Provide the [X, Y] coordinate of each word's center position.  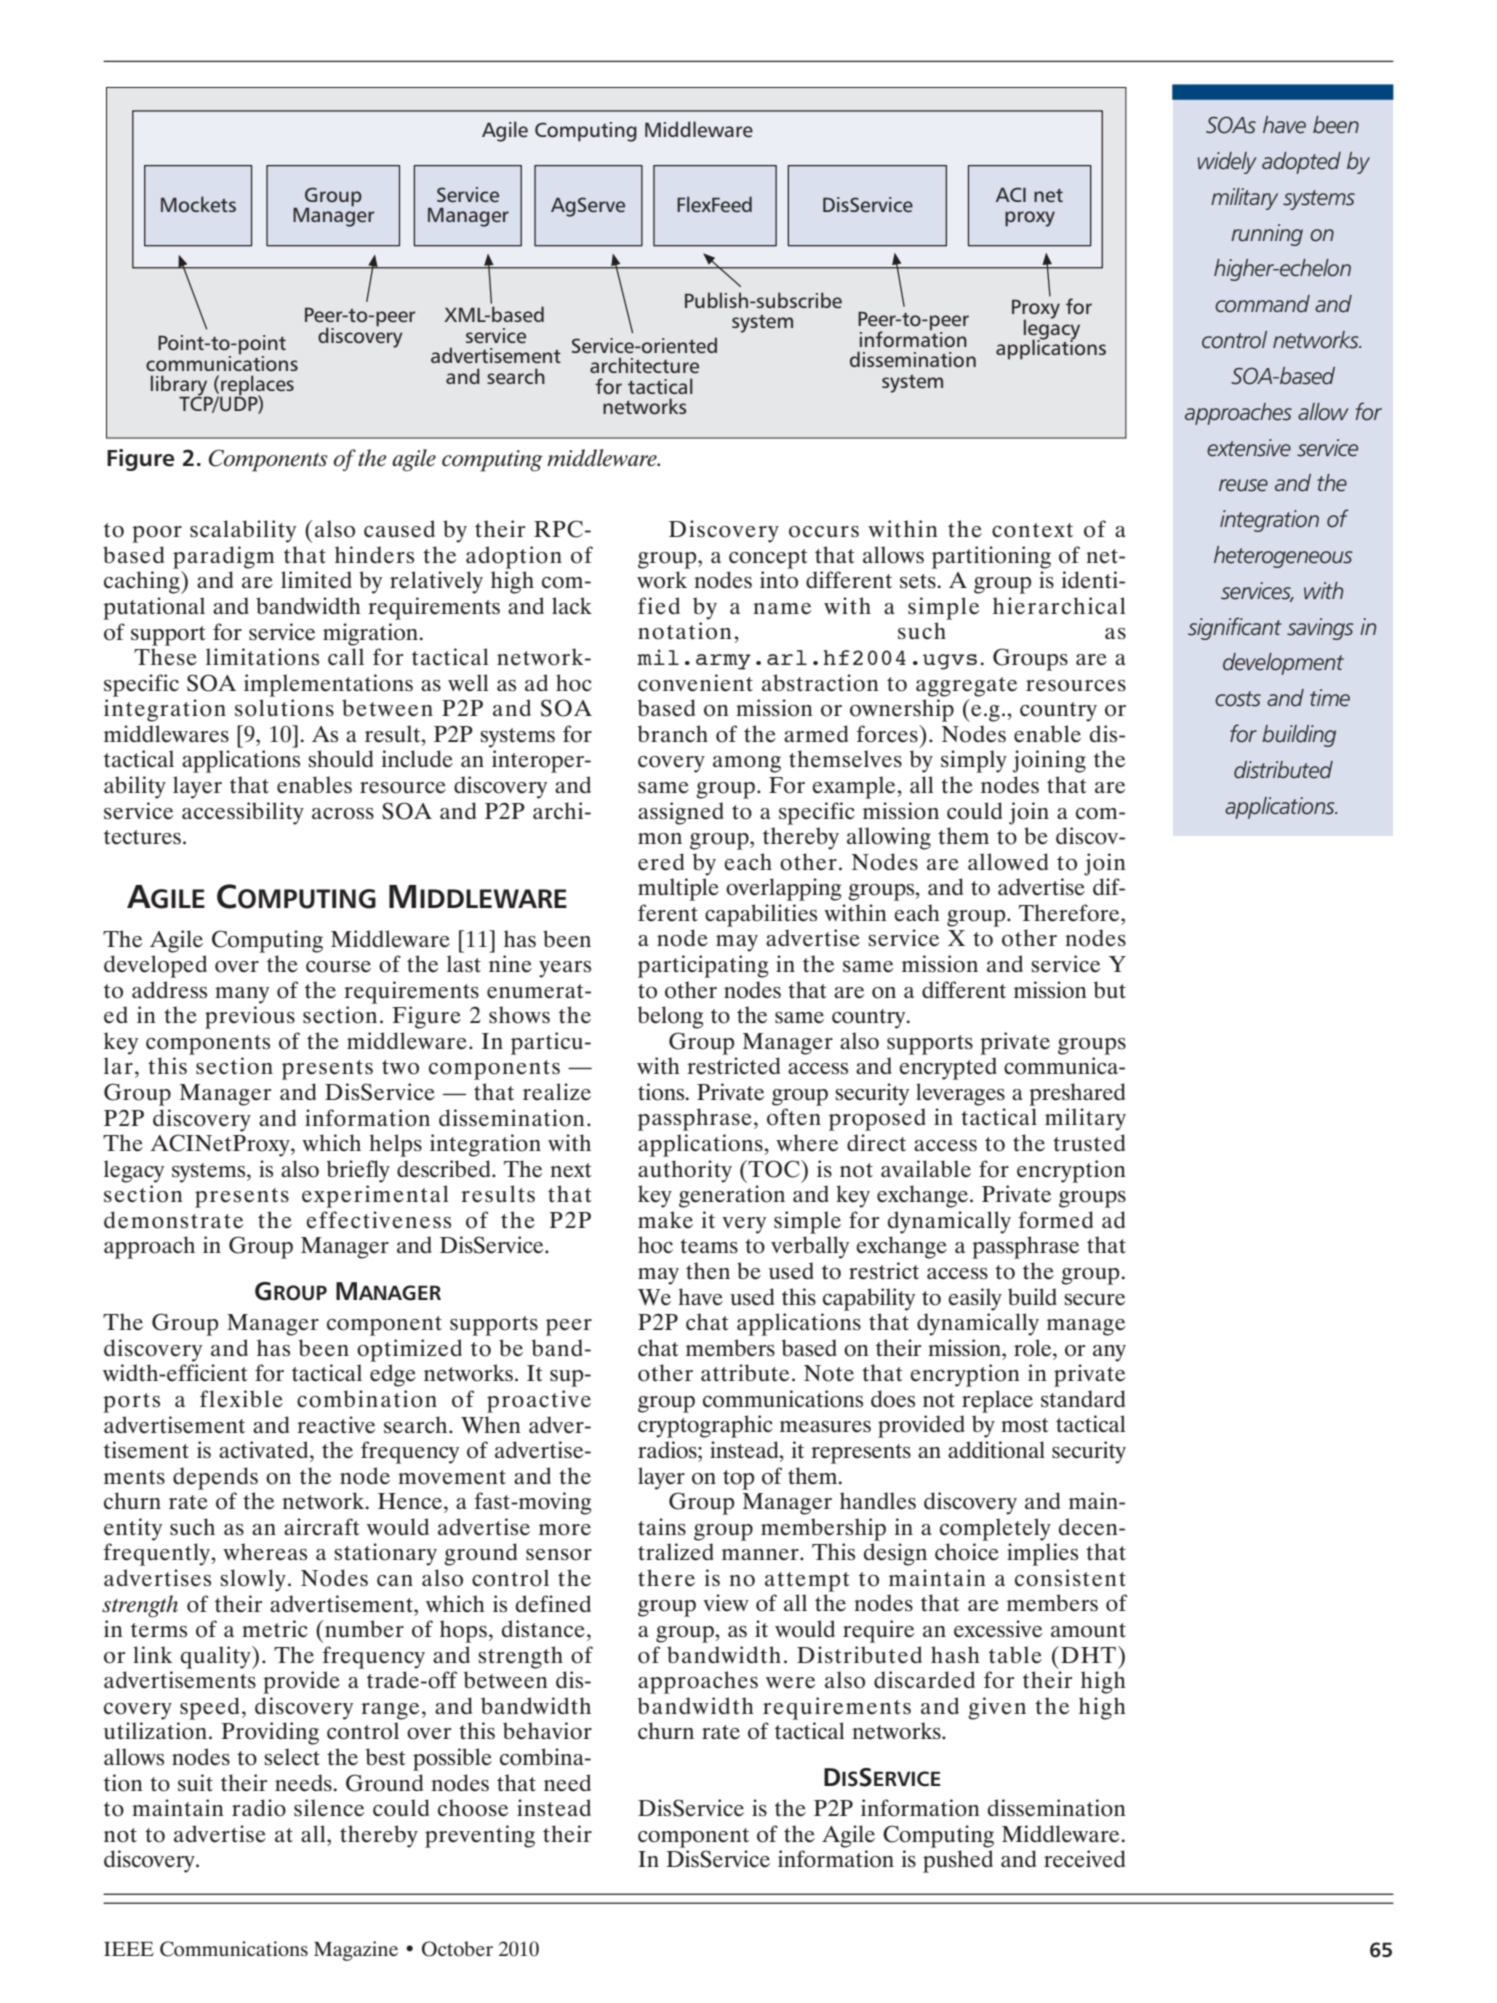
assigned [681, 813]
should [340, 759]
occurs [824, 532]
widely [1227, 163]
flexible [241, 1399]
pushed [958, 1861]
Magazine [356, 1951]
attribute [745, 1373]
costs [1238, 699]
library [180, 386]
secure [1094, 1300]
